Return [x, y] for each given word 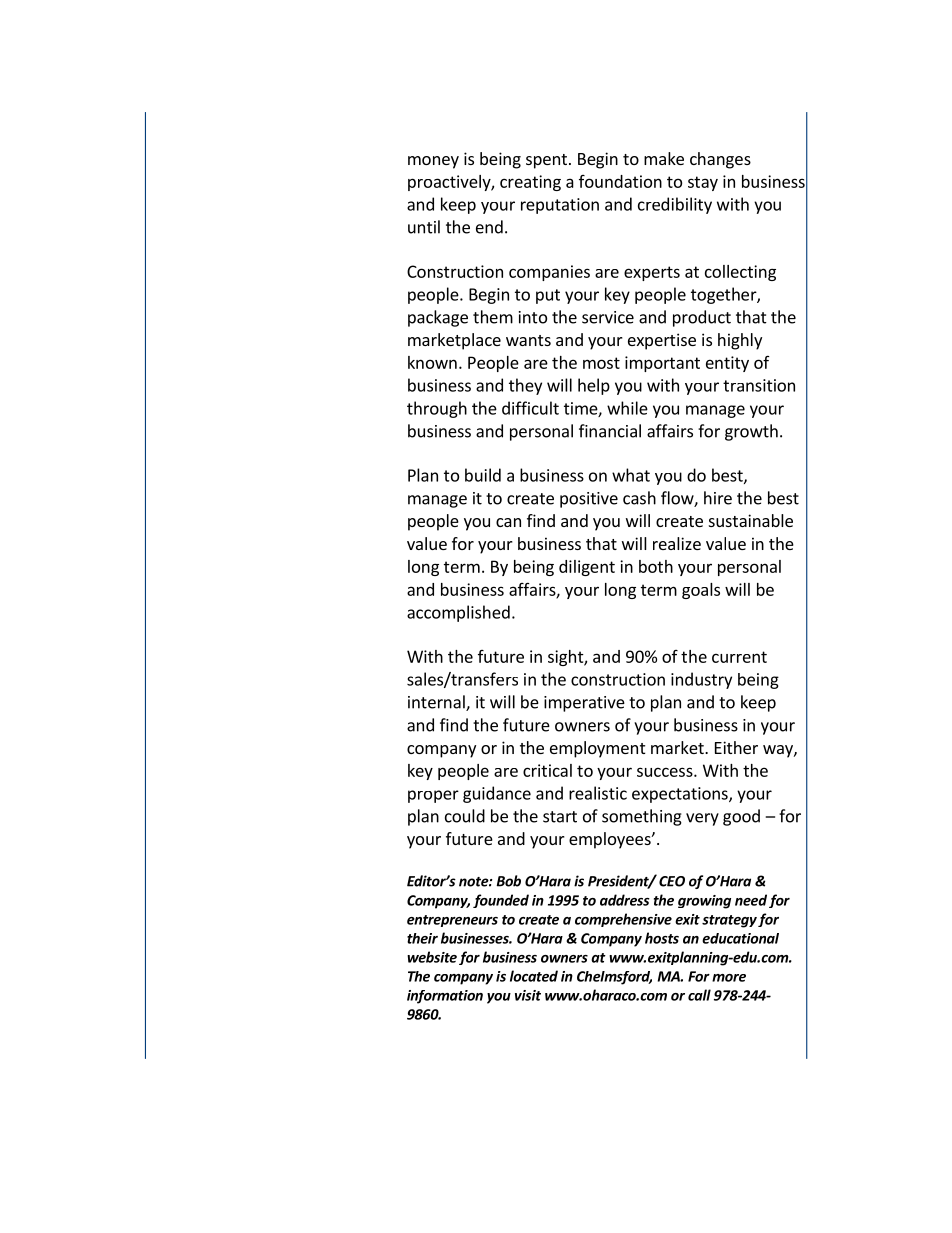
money [433, 162]
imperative [584, 704]
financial [610, 431]
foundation [620, 181]
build [483, 475]
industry [701, 680]
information [445, 997]
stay [703, 183]
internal [437, 703]
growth [751, 432]
